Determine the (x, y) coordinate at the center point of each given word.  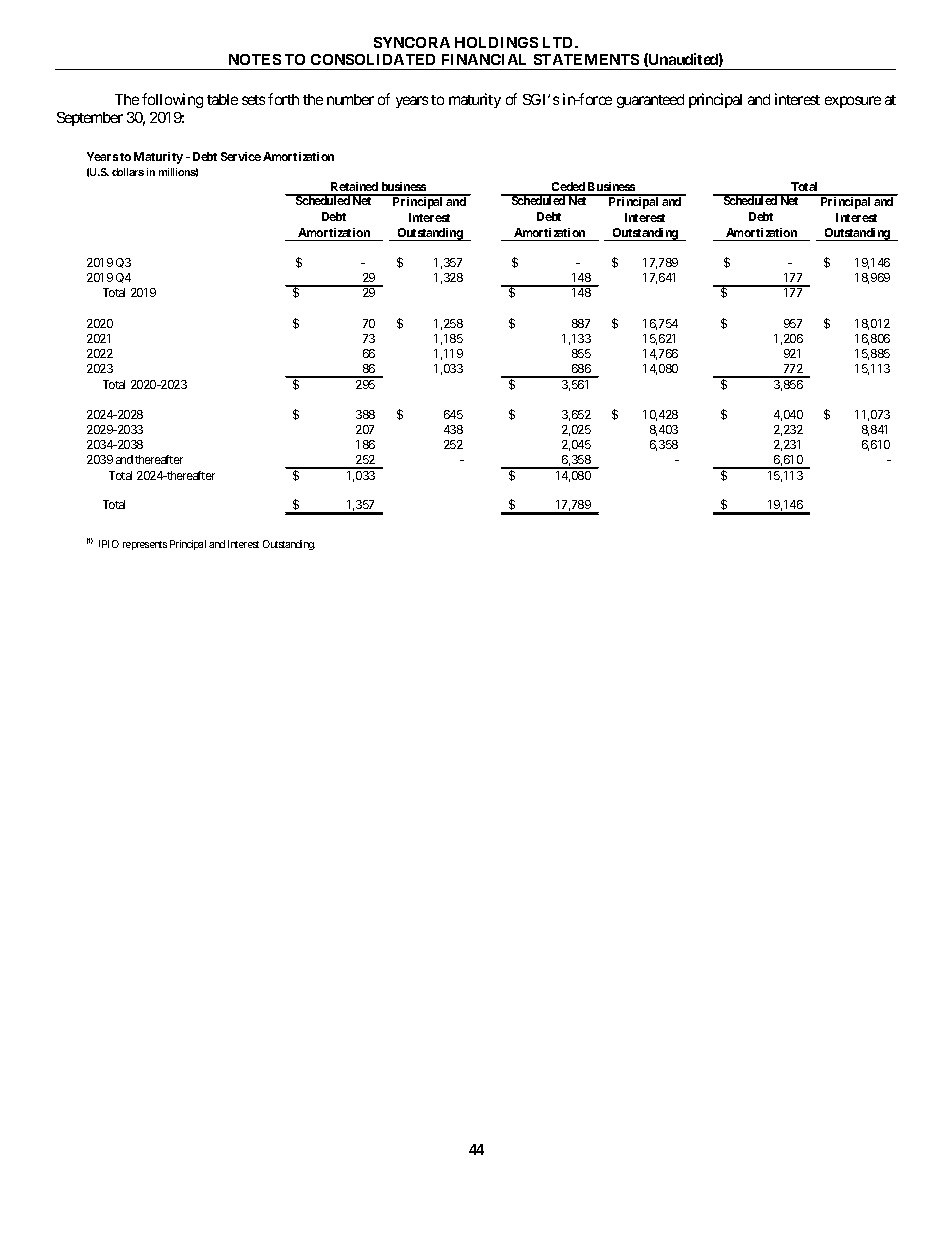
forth (283, 99)
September (90, 119)
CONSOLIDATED (373, 59)
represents (145, 545)
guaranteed (650, 101)
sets (253, 100)
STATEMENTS (586, 59)
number (350, 99)
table (222, 99)
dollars (128, 172)
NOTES (255, 59)
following (172, 100)
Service (241, 156)
